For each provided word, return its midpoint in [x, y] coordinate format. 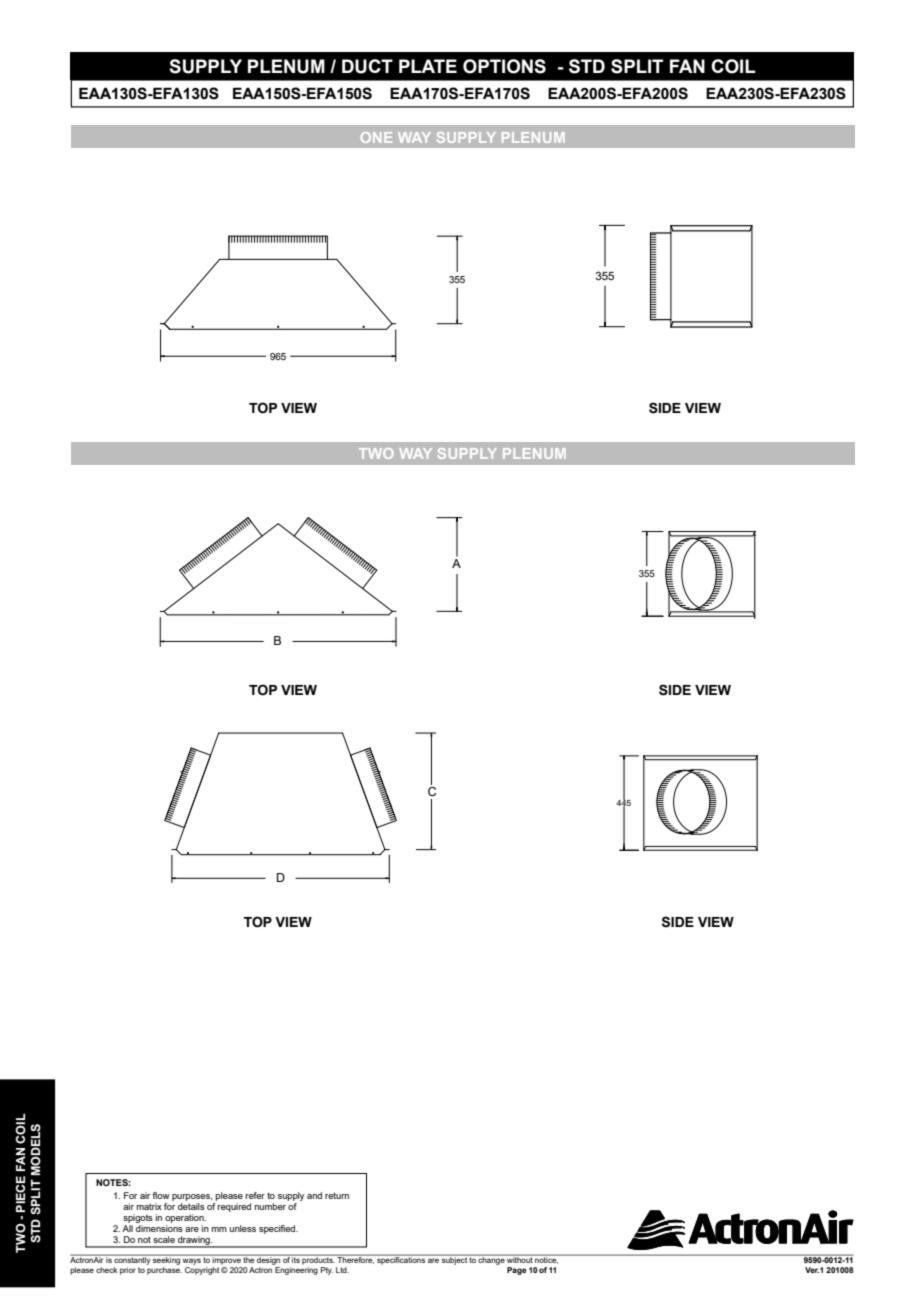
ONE [376, 137]
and [314, 1195]
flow [161, 1195]
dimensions [159, 1228]
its [296, 1259]
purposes [192, 1197]
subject [454, 1260]
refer [255, 1195]
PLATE [428, 66]
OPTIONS [504, 66]
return [337, 1195]
